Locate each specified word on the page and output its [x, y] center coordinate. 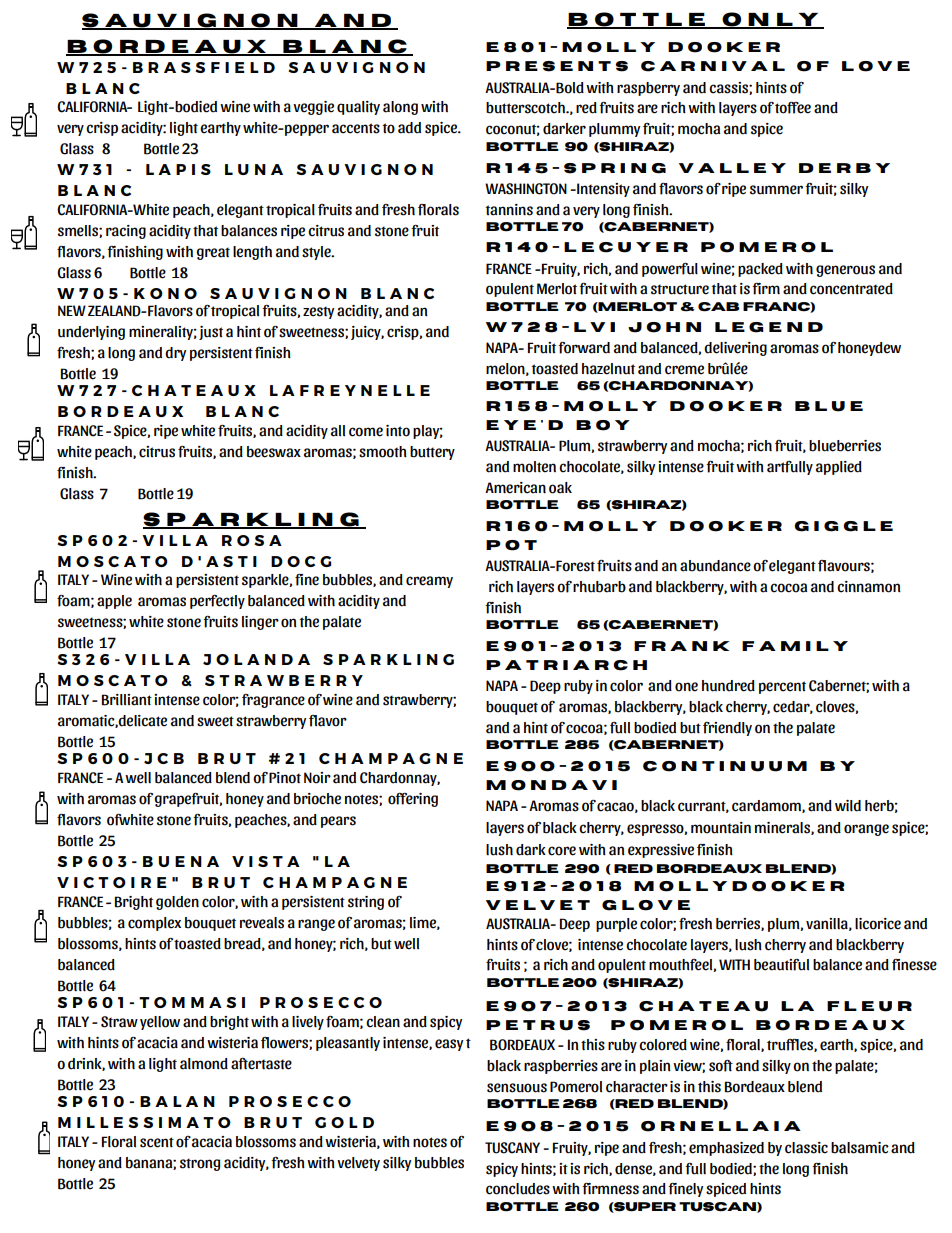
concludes [518, 1189]
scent [157, 1142]
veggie [313, 108]
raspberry [648, 89]
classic [806, 1148]
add [409, 128]
